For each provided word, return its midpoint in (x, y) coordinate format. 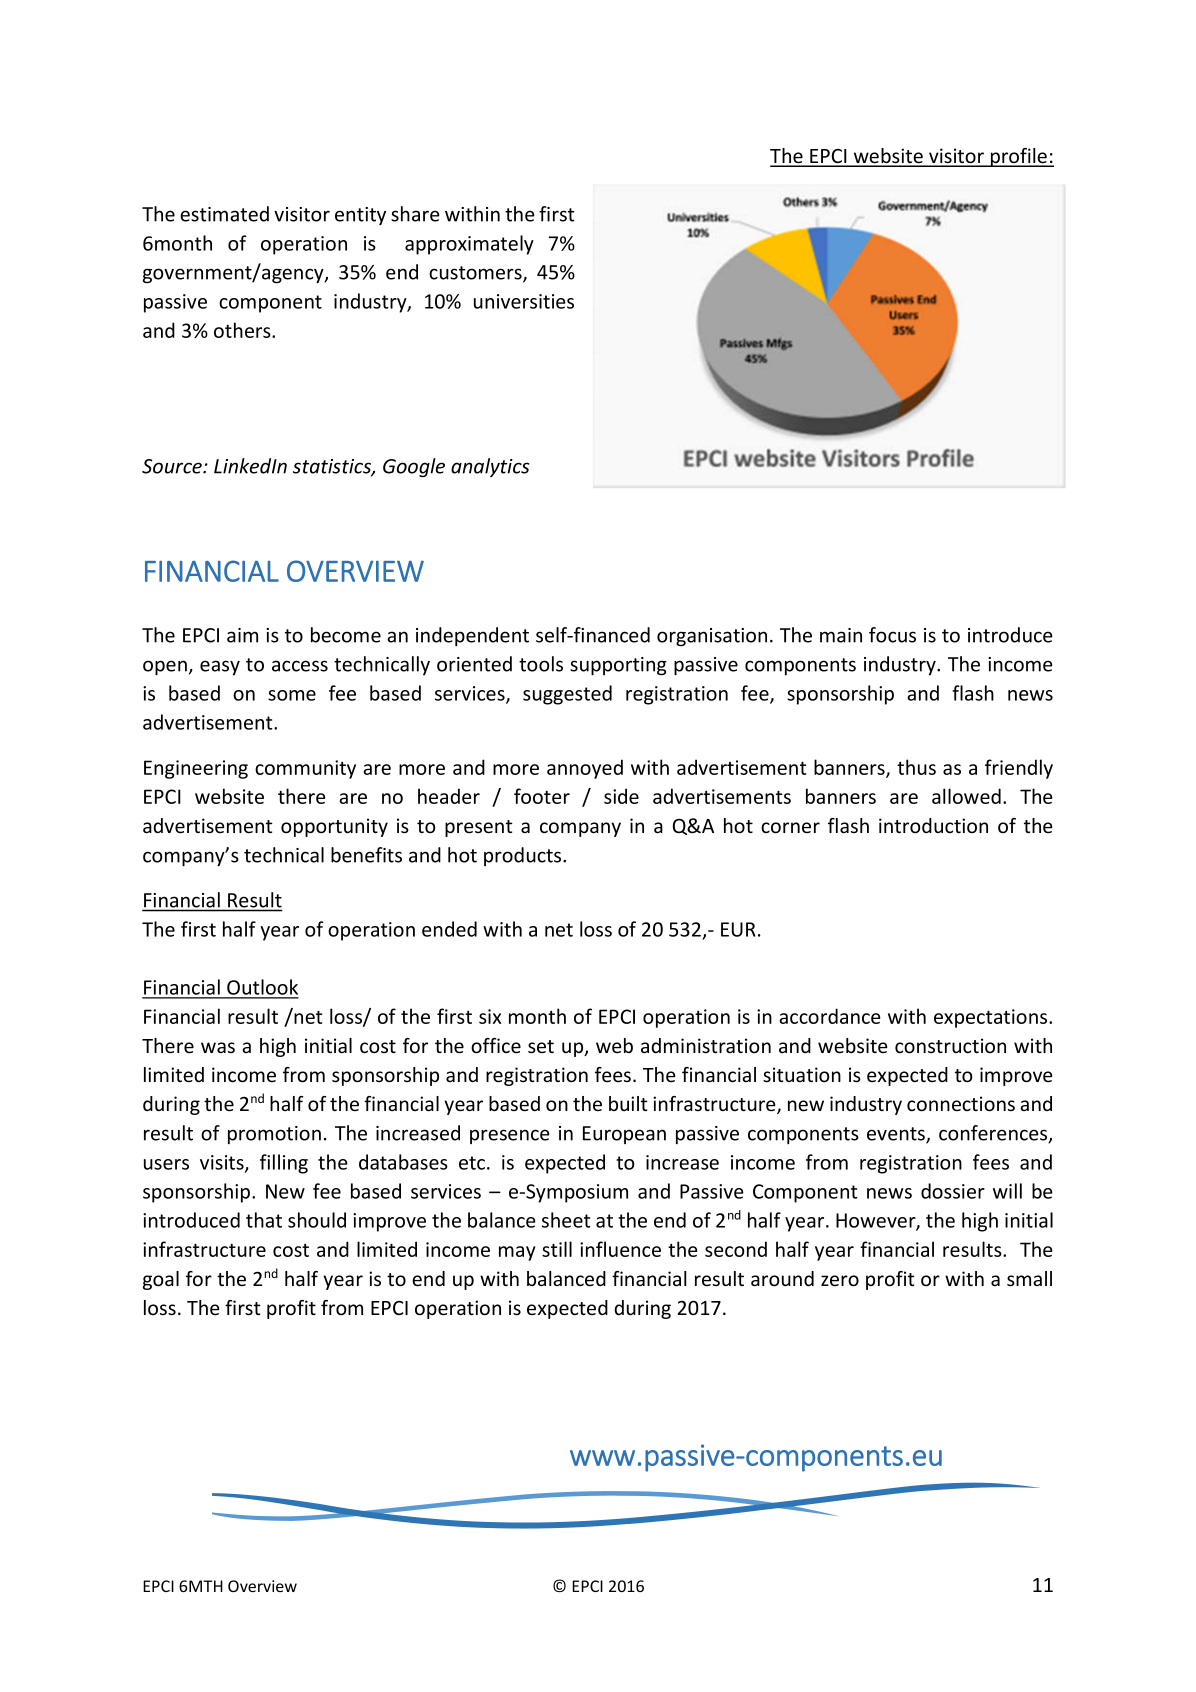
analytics (490, 467)
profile (1018, 157)
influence (620, 1249)
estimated (224, 214)
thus (916, 767)
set (541, 1047)
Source (173, 466)
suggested (567, 695)
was (218, 1047)
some (292, 695)
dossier (953, 1191)
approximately (469, 245)
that (264, 1220)
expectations (992, 1018)
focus (892, 635)
